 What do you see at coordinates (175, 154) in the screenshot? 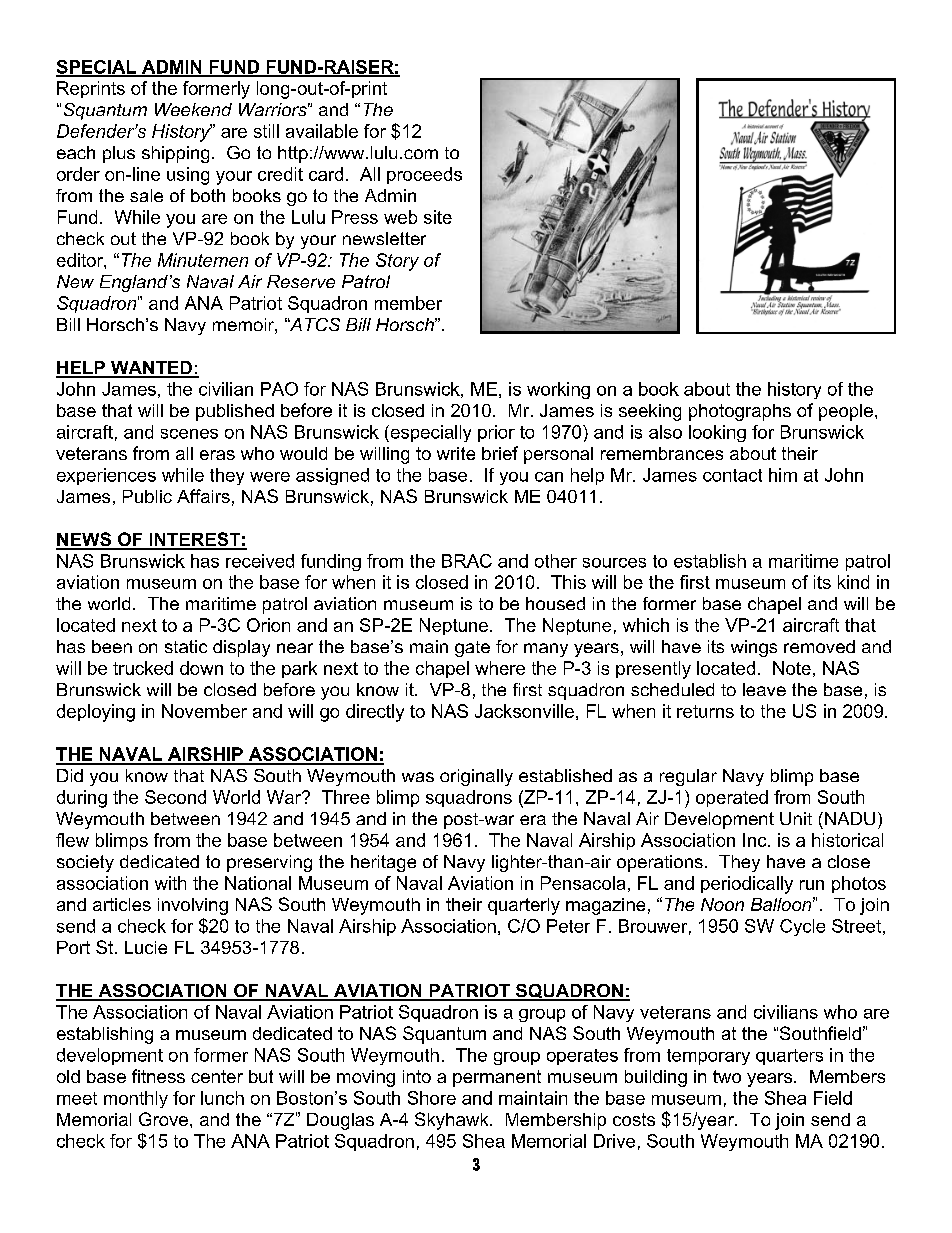
I see `shipping` at bounding box center [175, 154].
